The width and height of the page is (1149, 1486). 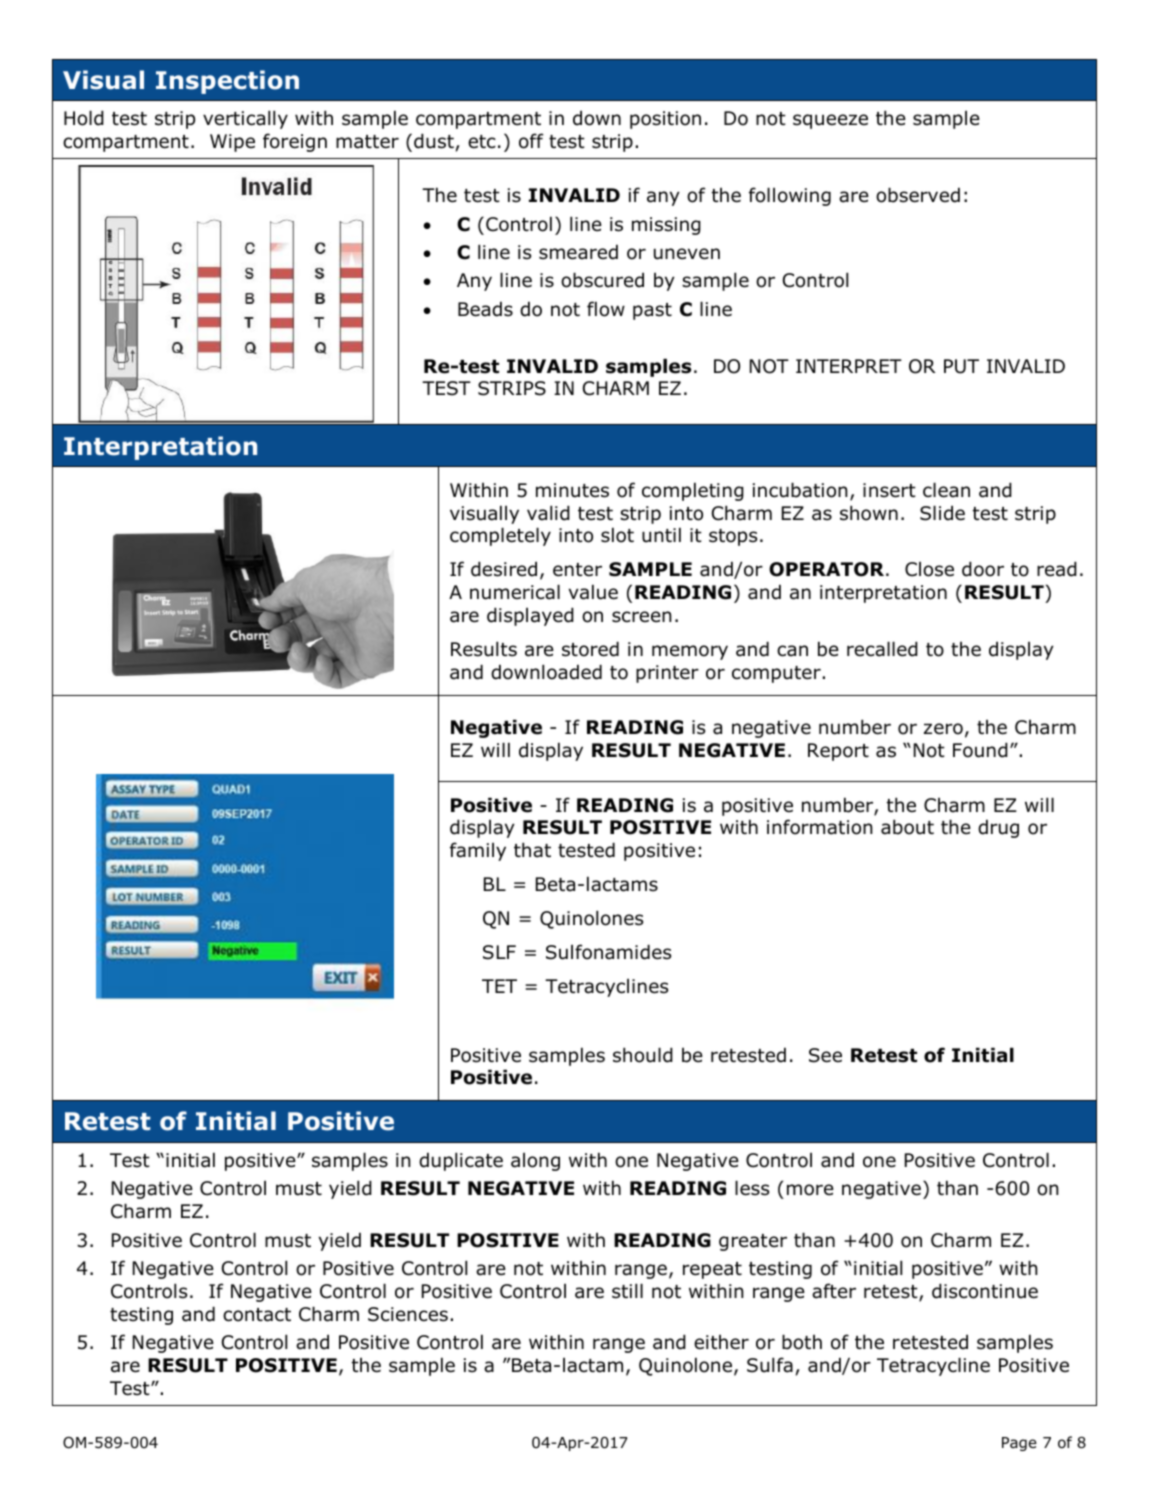 What do you see at coordinates (1019, 1444) in the page?
I see `Page` at bounding box center [1019, 1444].
